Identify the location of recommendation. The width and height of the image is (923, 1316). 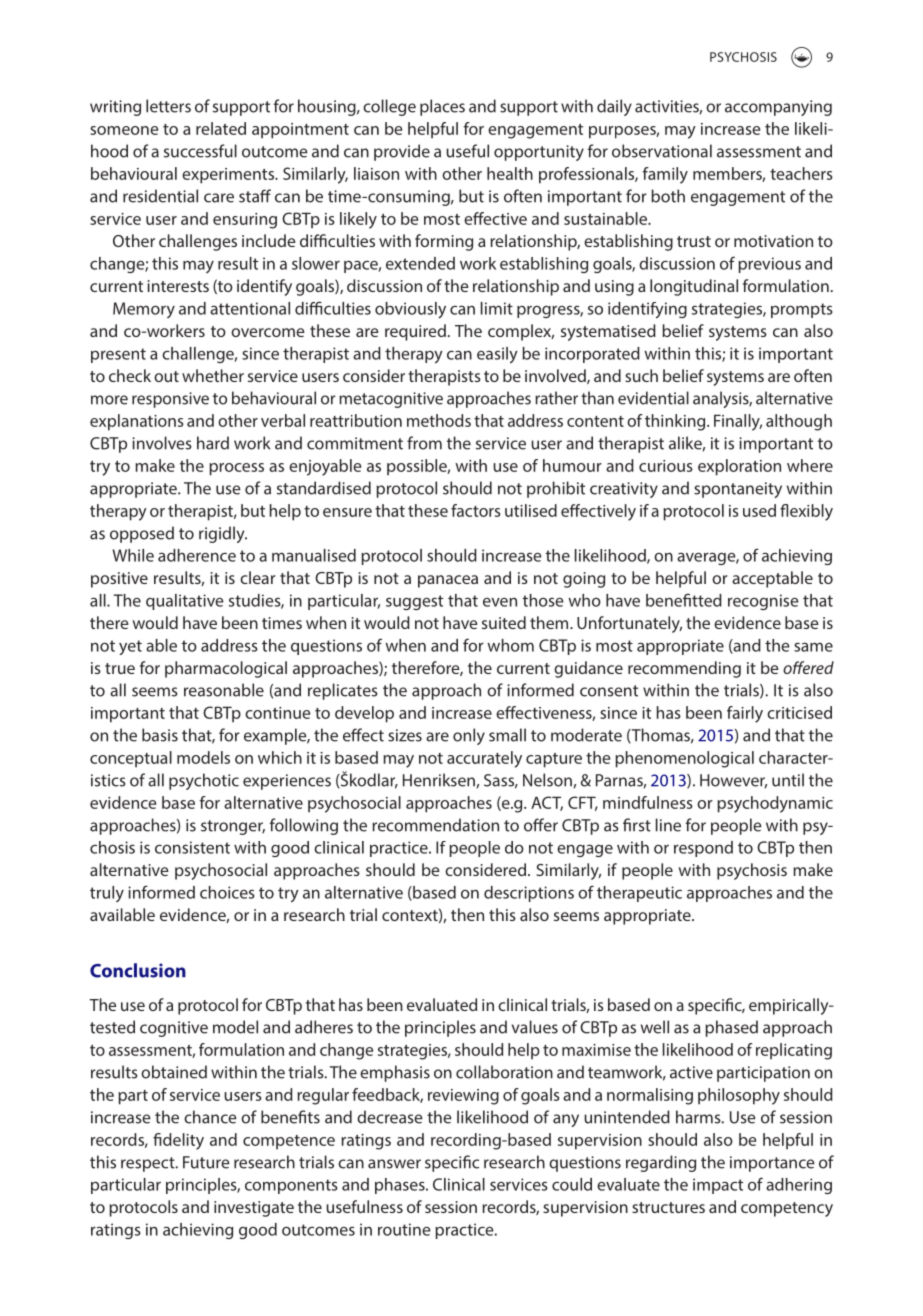
(435, 825).
